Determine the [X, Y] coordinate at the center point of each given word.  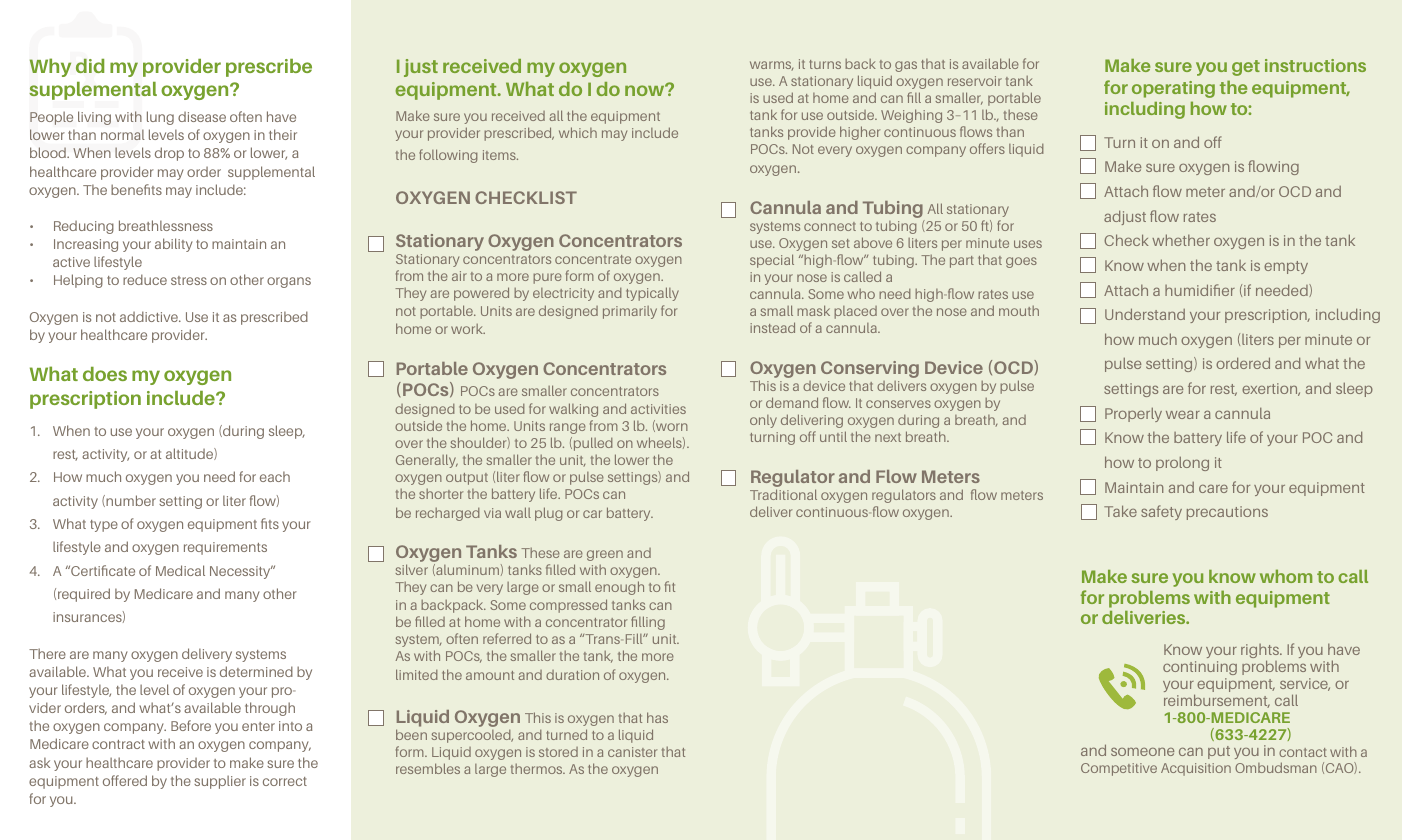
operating [1173, 89]
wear [1183, 414]
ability [174, 245]
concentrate [593, 259]
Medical [180, 570]
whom [1286, 576]
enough [619, 588]
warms [771, 66]
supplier [220, 782]
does [105, 374]
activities [658, 409]
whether [1181, 240]
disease [202, 117]
